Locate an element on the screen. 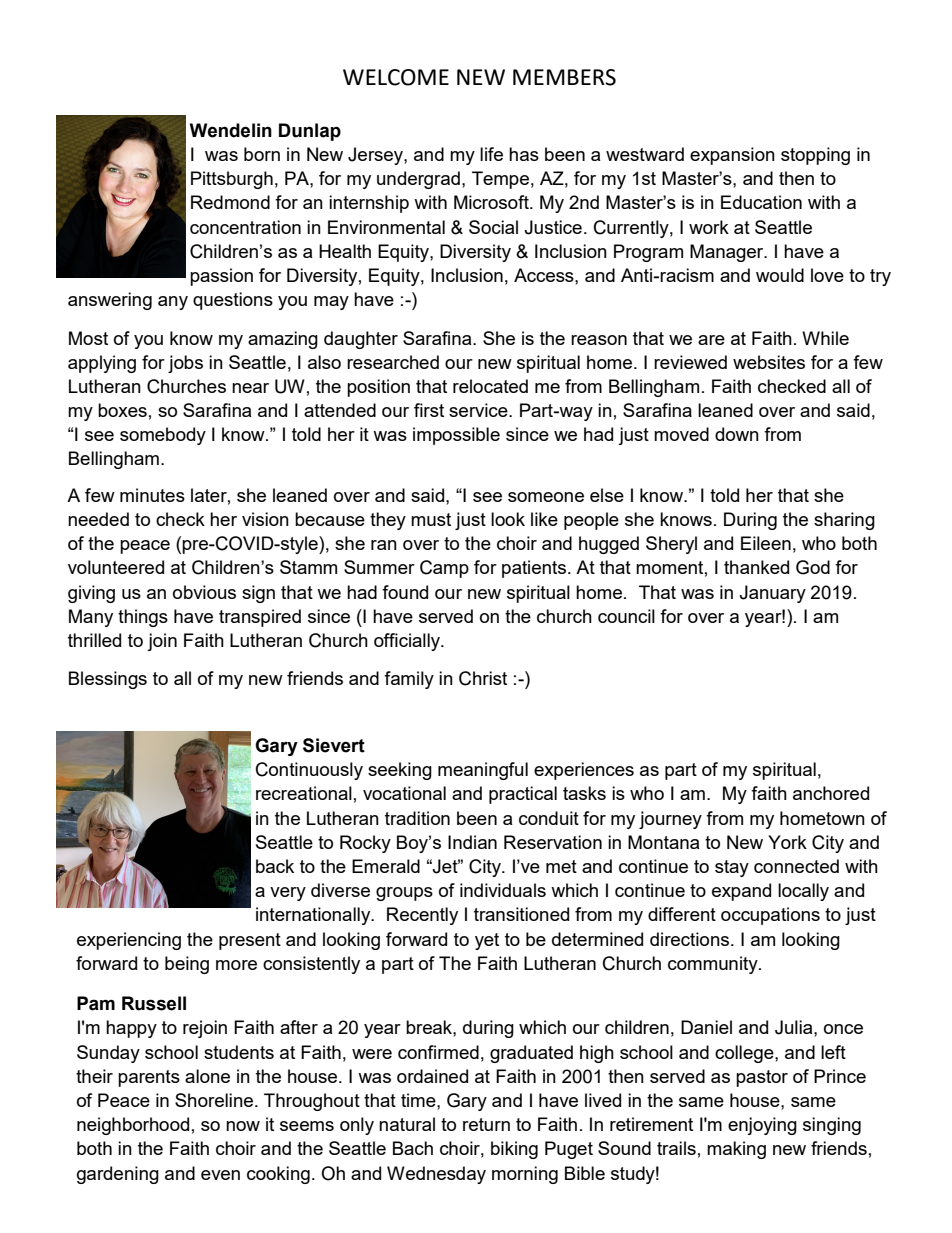 The height and width of the screenshot is (1233, 952). January is located at coordinates (772, 594).
